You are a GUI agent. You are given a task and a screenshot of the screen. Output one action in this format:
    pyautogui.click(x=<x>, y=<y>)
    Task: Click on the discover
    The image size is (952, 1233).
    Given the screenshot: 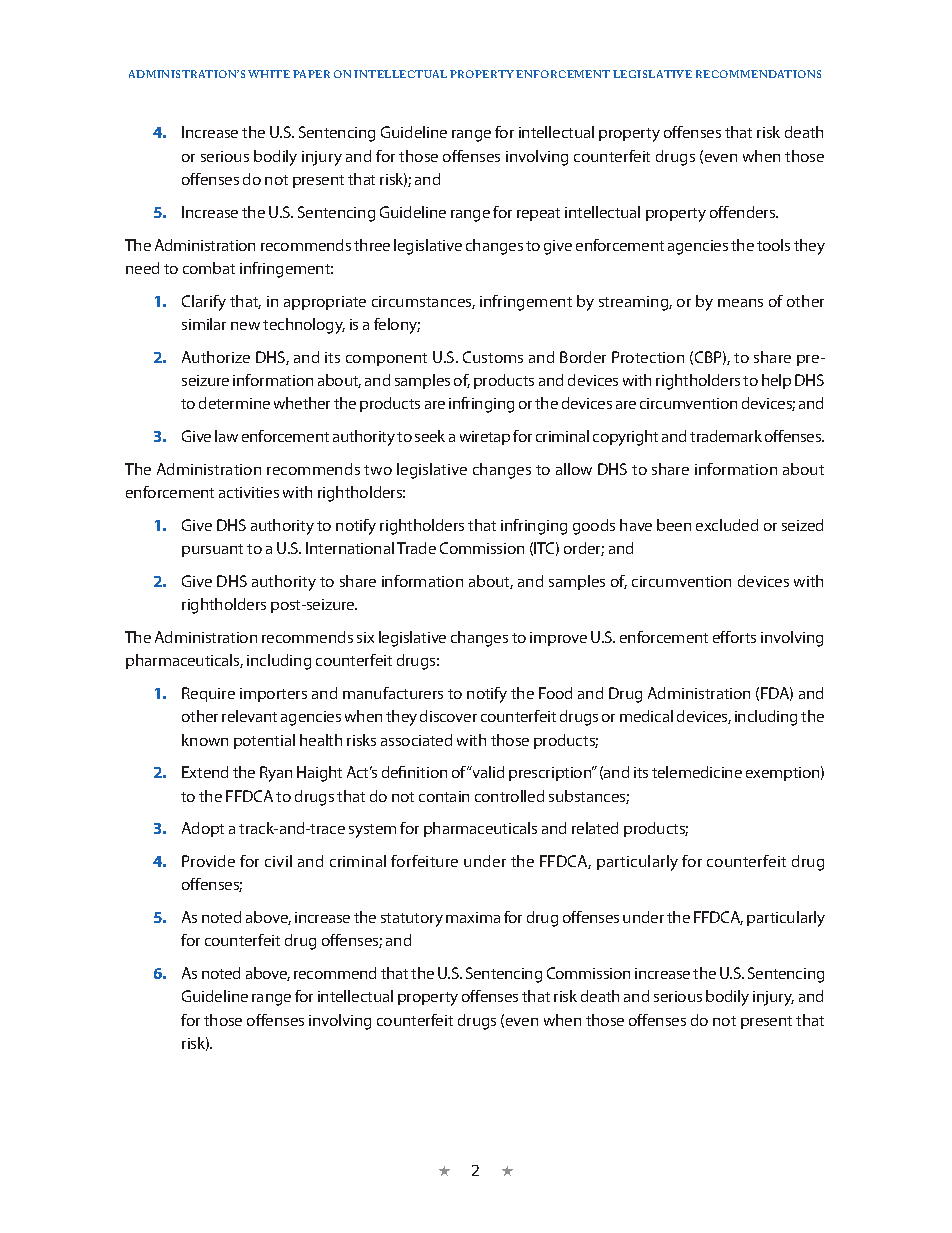 What is the action you would take?
    pyautogui.click(x=448, y=716)
